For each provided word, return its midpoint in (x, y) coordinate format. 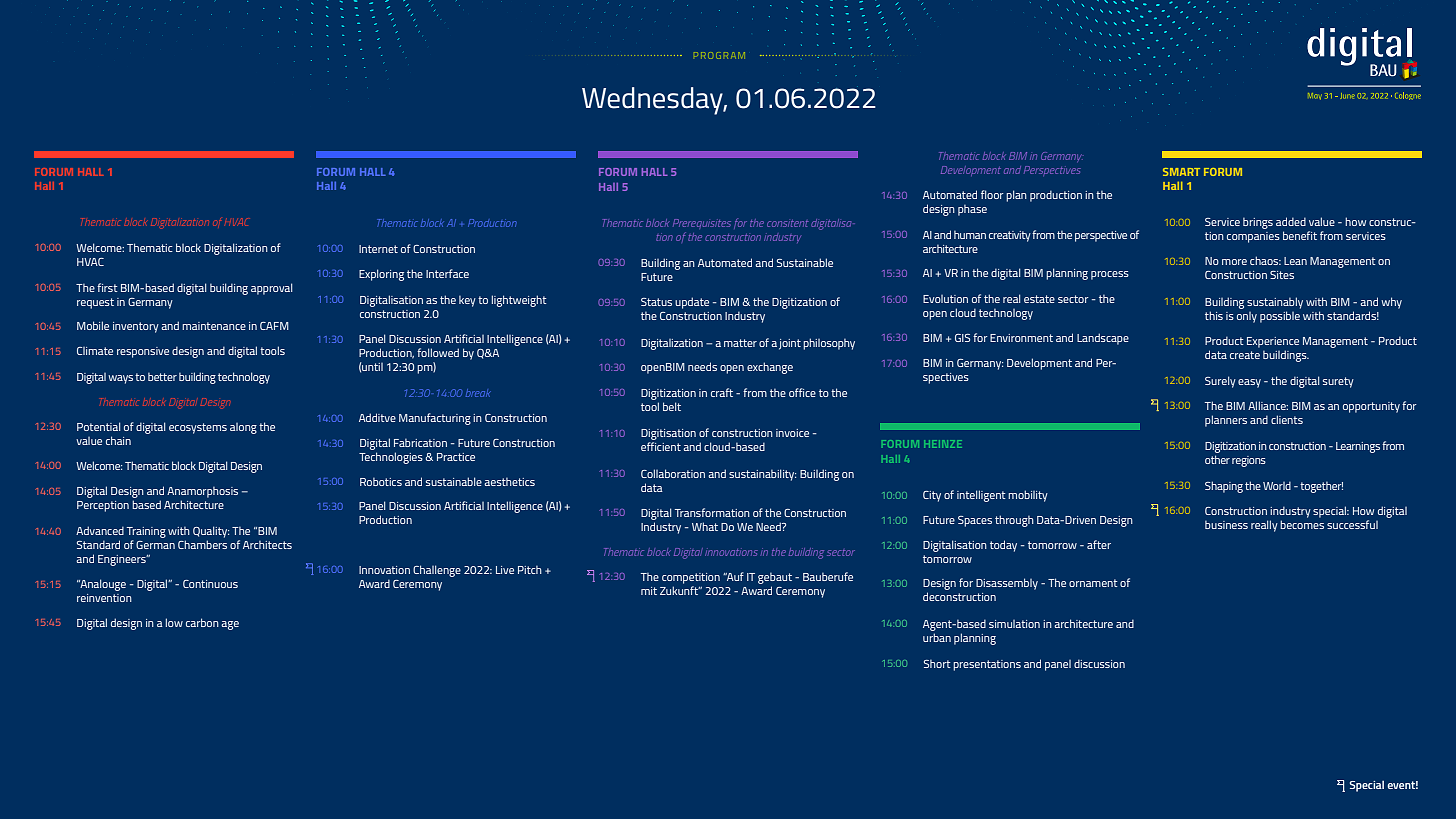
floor (992, 194)
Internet (378, 249)
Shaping (1224, 487)
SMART (1181, 172)
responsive (143, 352)
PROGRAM (719, 55)
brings (1258, 223)
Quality (211, 532)
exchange (770, 368)
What (705, 526)
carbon (202, 622)
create (1245, 355)
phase (972, 210)
